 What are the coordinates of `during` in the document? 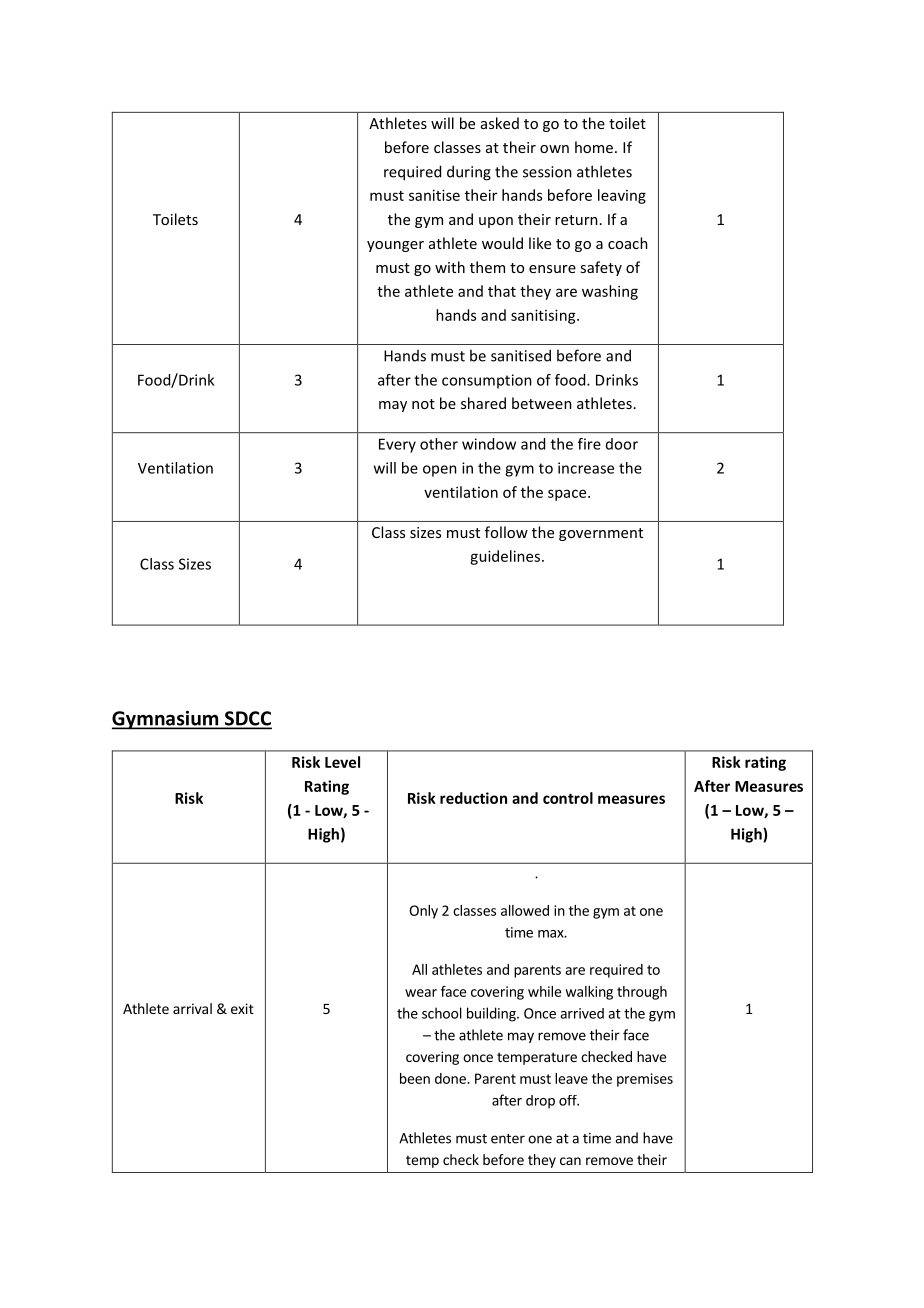 It's located at (469, 173).
